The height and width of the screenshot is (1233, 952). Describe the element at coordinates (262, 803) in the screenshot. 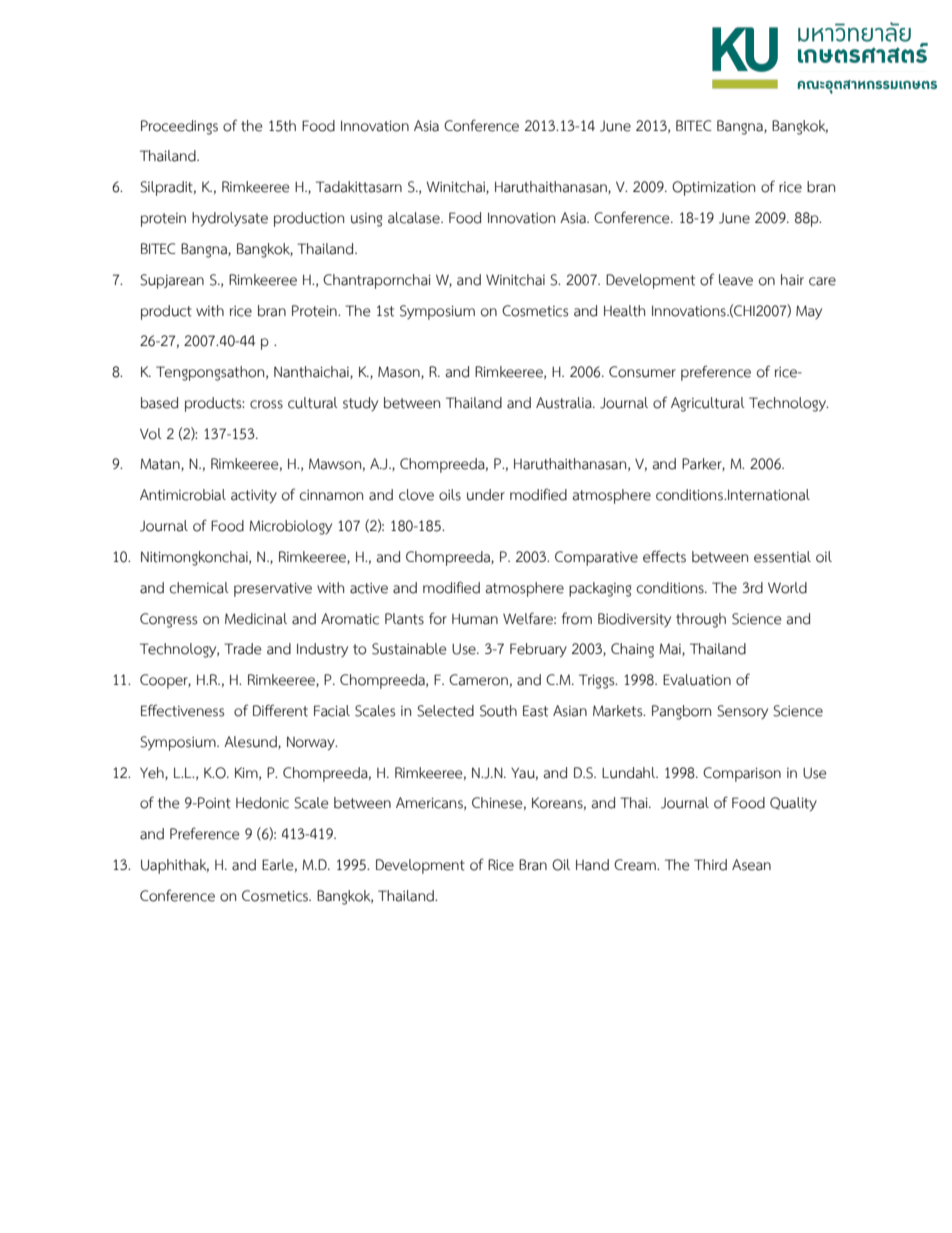

I see `Hedonic` at that location.
